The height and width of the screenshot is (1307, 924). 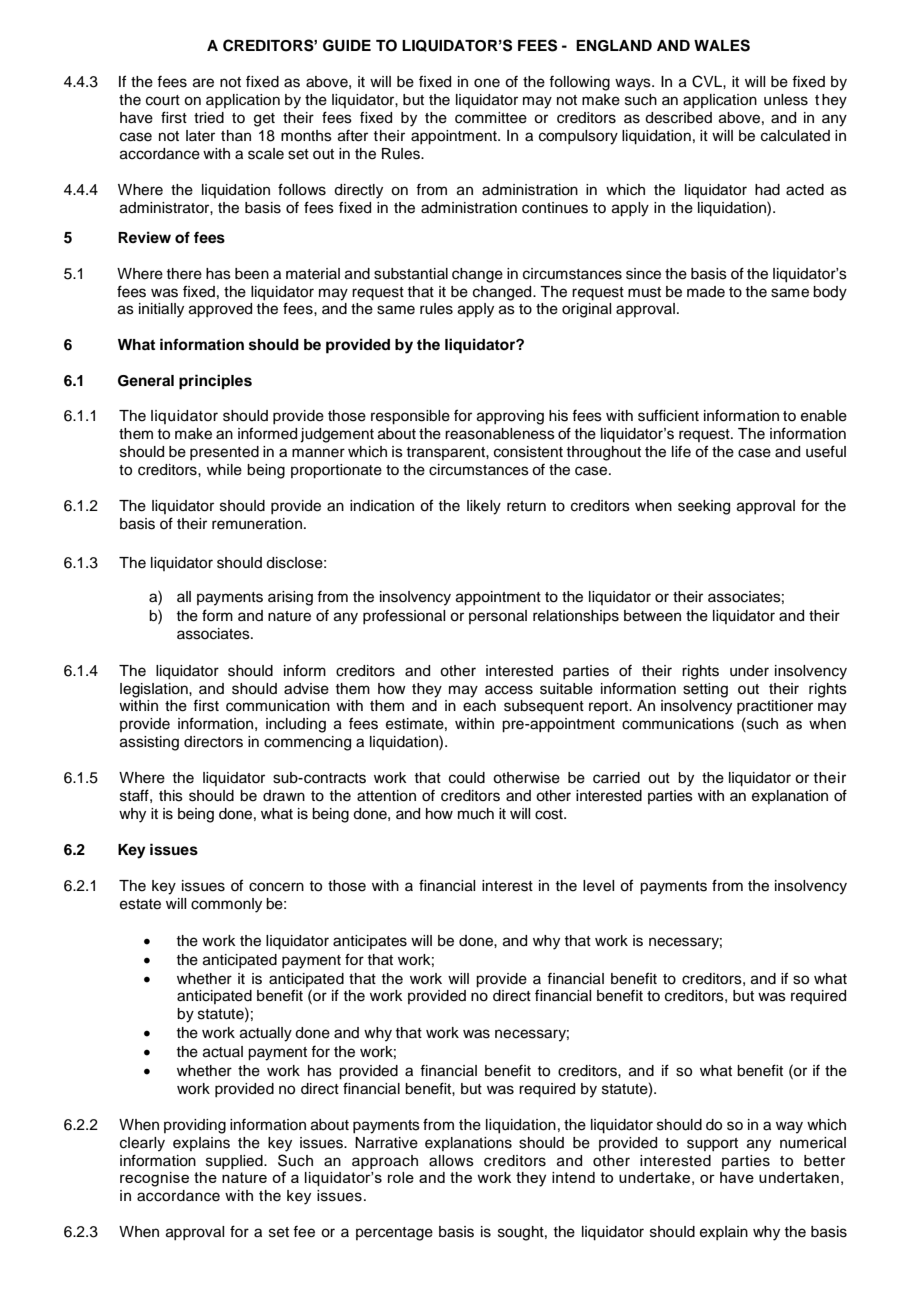 What do you see at coordinates (451, 1161) in the screenshot?
I see `allows` at bounding box center [451, 1161].
